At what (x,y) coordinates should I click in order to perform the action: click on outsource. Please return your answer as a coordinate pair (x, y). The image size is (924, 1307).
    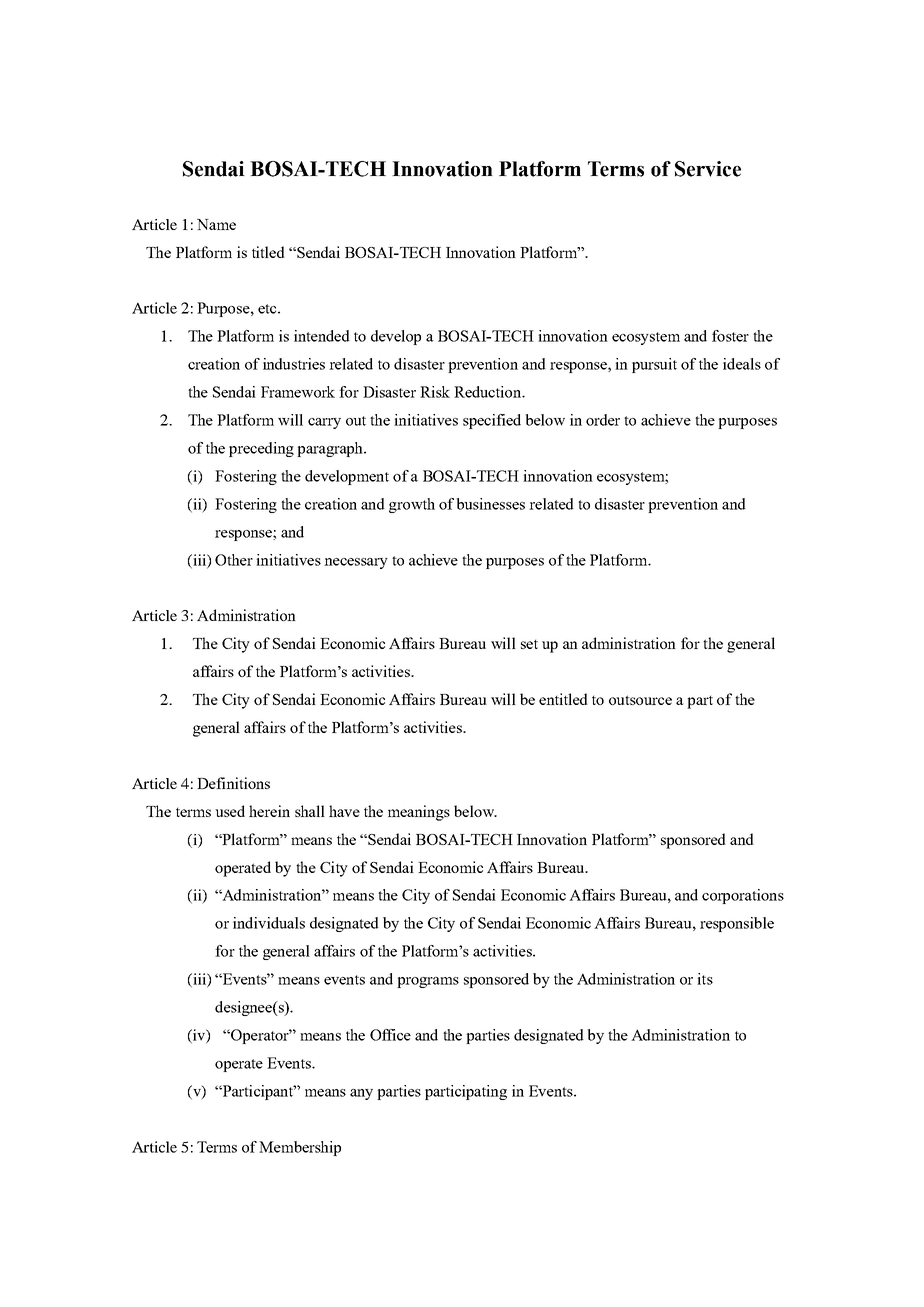
    Looking at the image, I should click on (640, 700).
